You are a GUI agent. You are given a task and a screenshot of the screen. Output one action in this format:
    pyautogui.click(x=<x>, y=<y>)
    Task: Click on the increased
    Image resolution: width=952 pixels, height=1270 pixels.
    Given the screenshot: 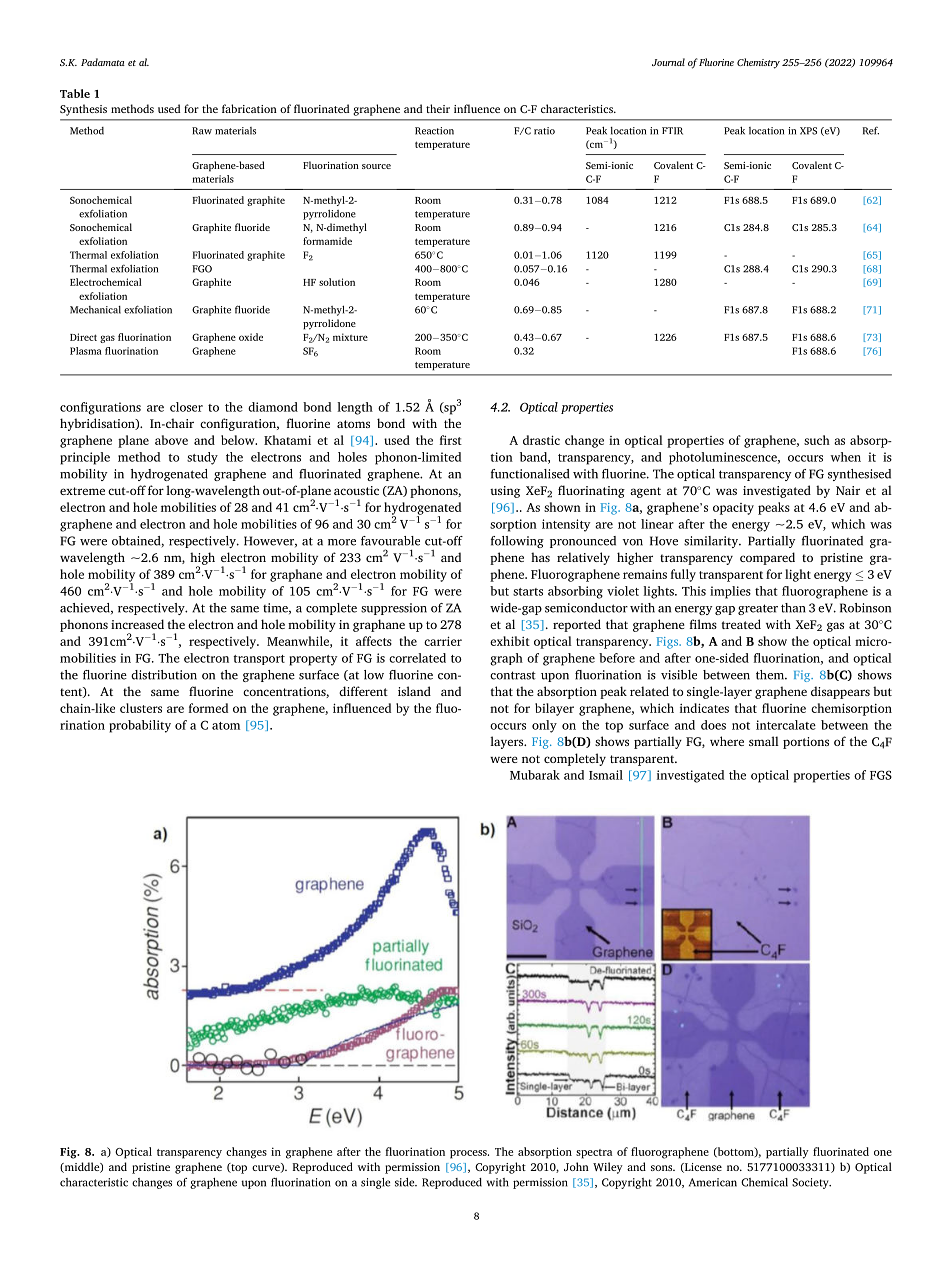 What is the action you would take?
    pyautogui.click(x=137, y=624)
